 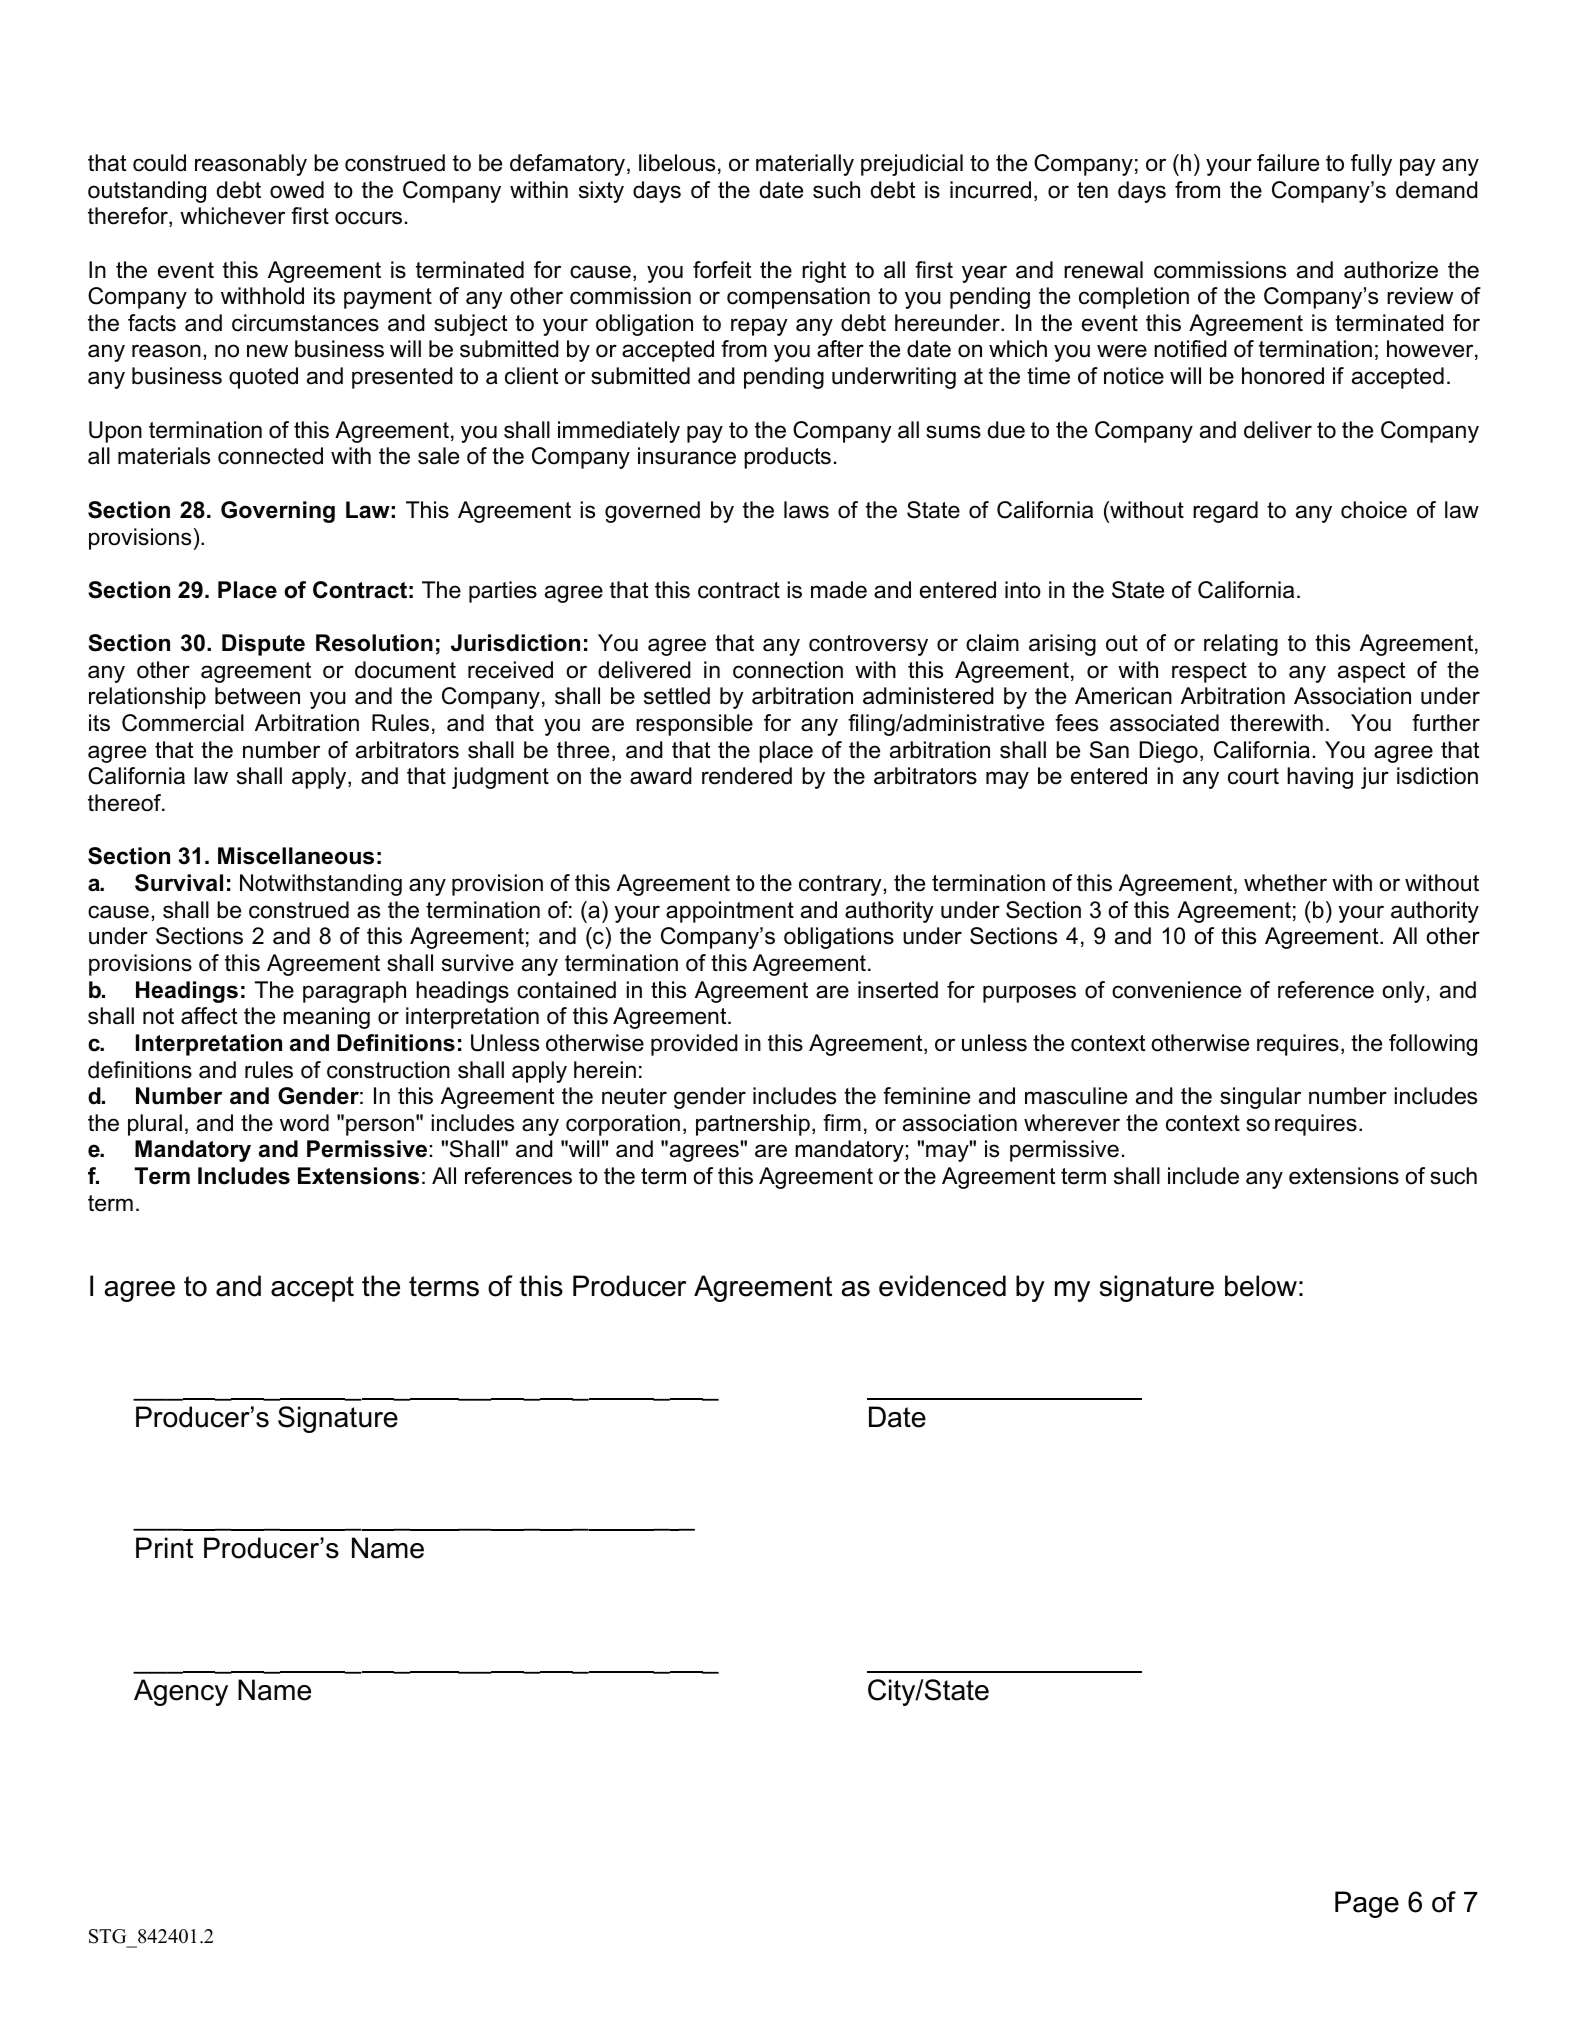 What do you see at coordinates (694, 1045) in the image?
I see `provided` at bounding box center [694, 1045].
